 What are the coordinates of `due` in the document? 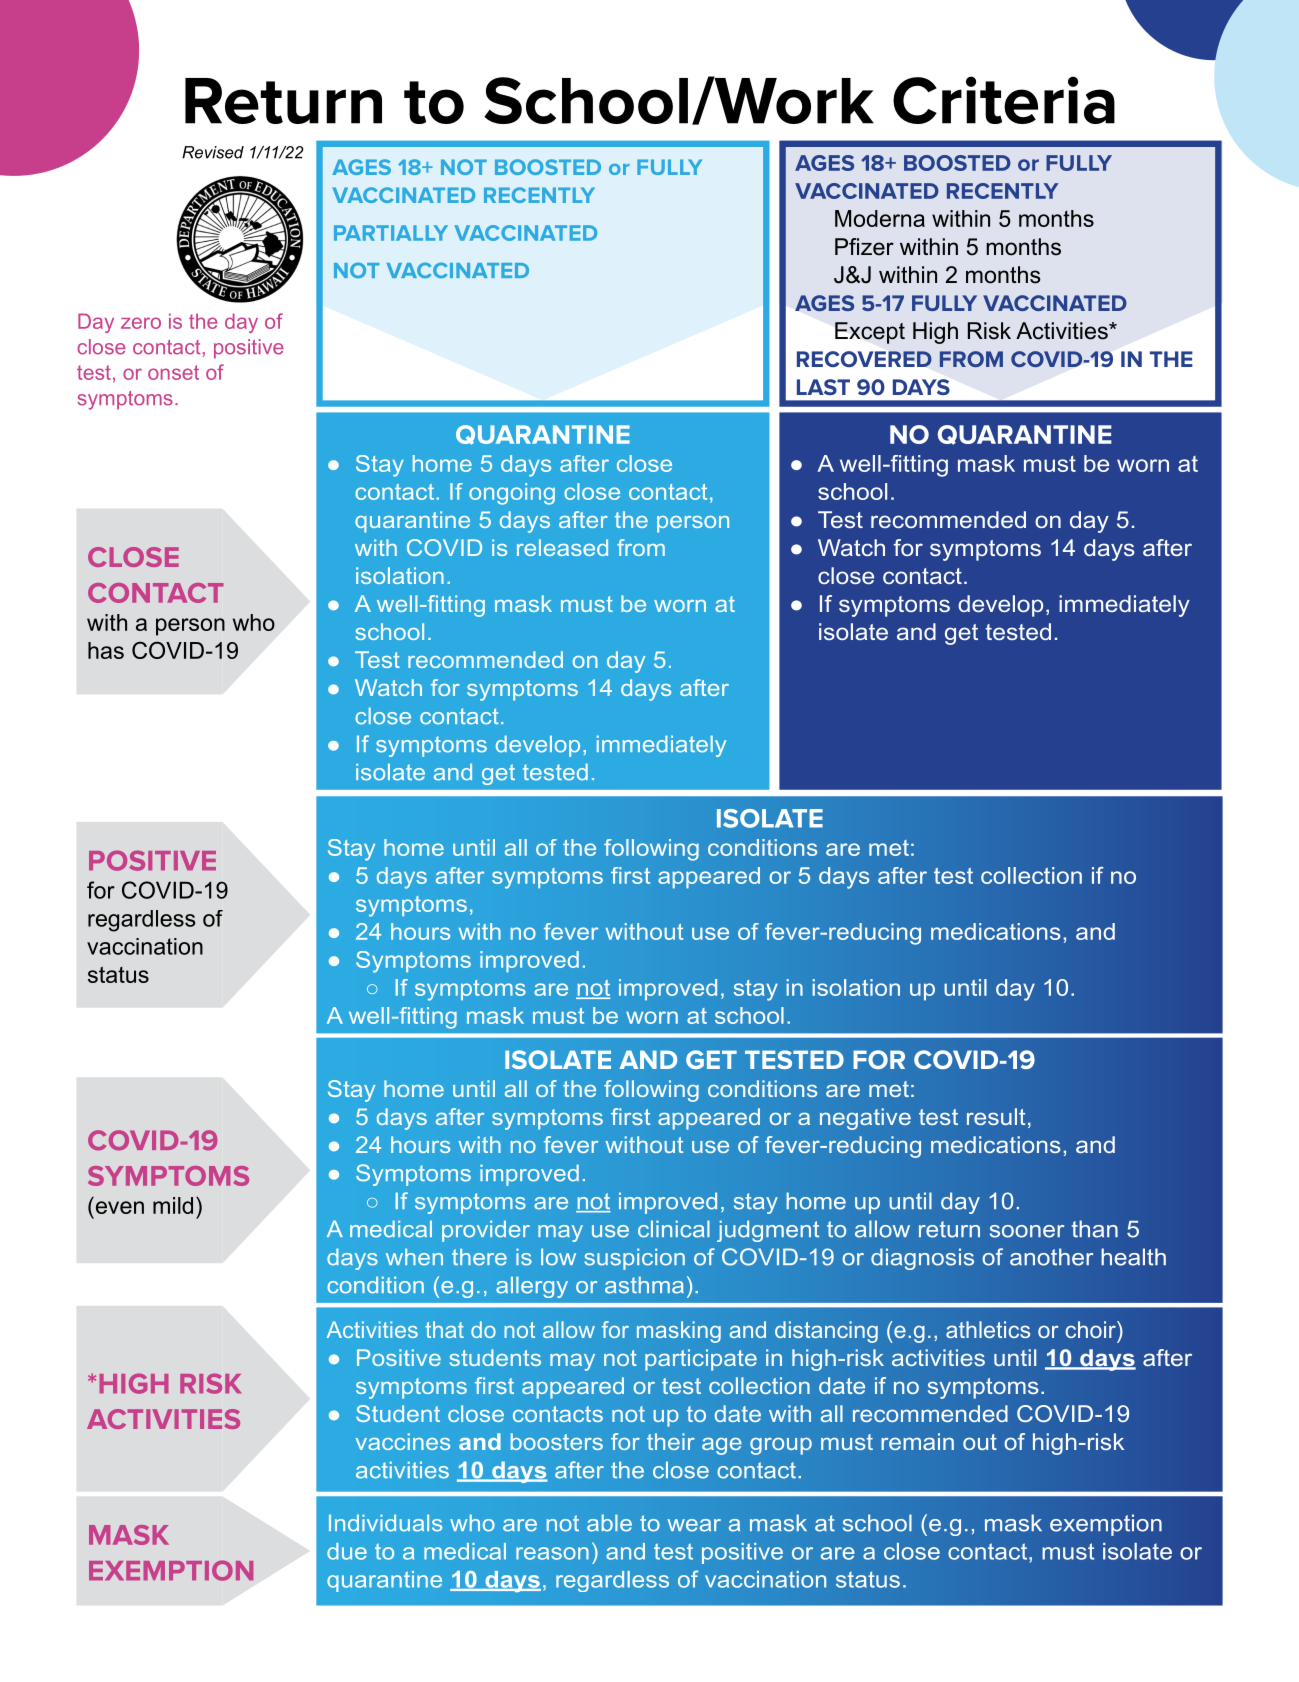 It's located at (347, 1551).
